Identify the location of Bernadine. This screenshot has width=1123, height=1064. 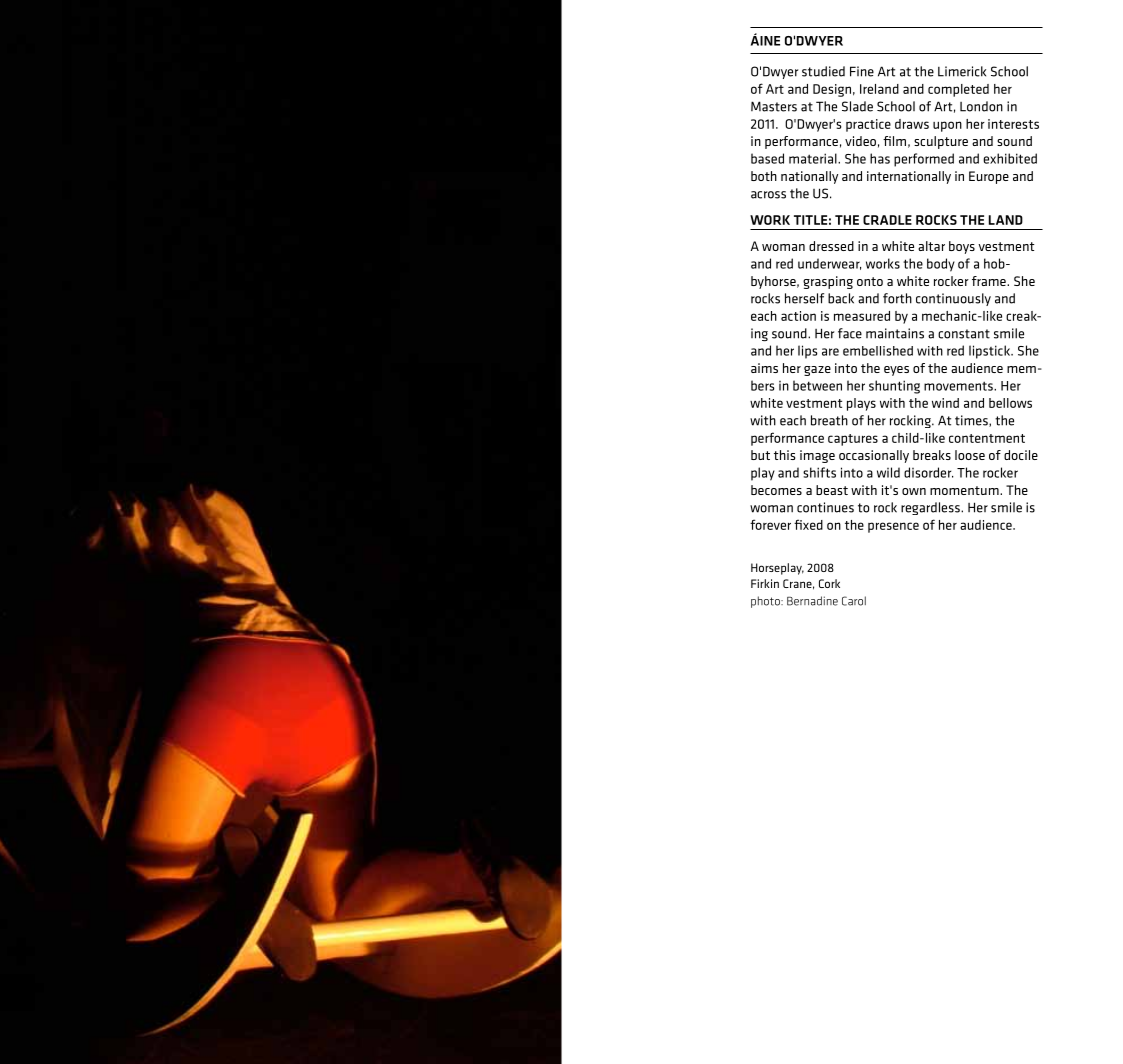
(812, 601).
